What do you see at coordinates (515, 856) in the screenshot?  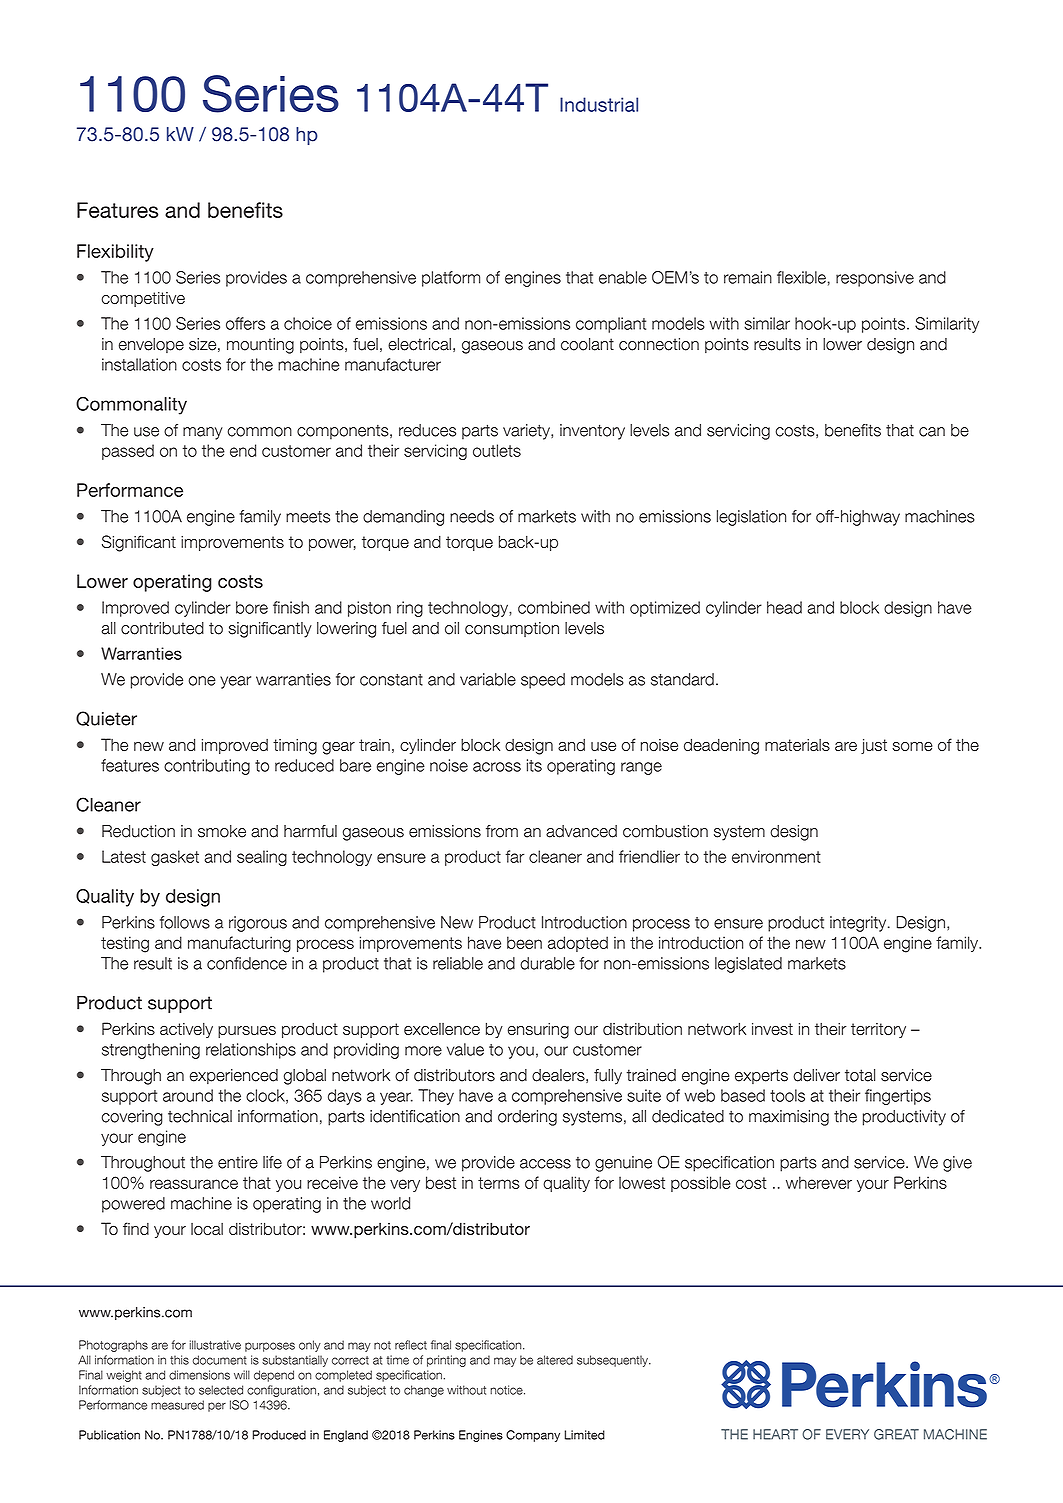 I see `far` at bounding box center [515, 856].
